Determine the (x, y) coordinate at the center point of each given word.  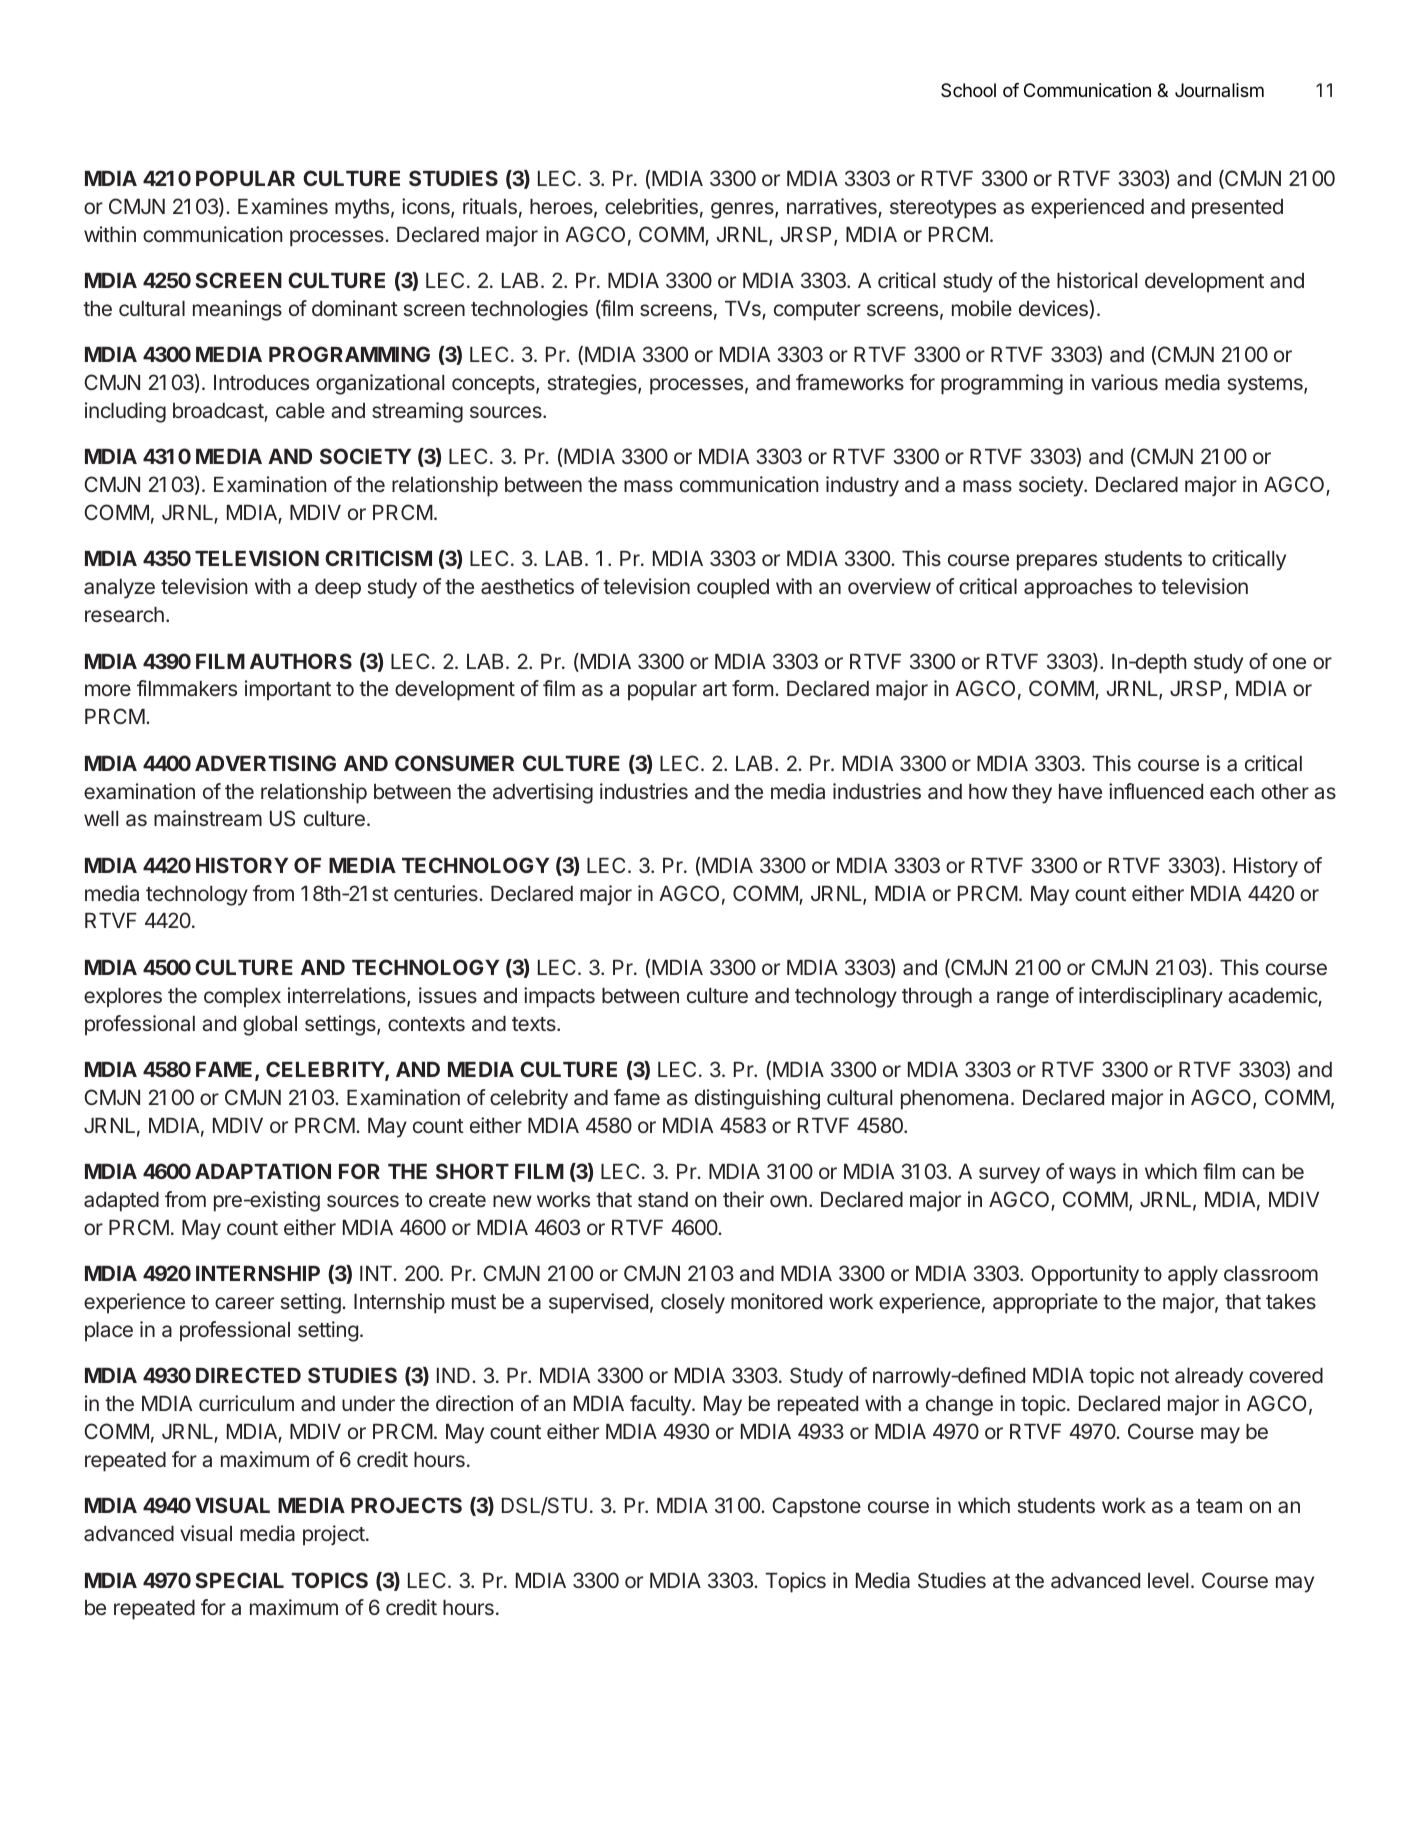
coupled (733, 589)
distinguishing (757, 1099)
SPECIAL (240, 1580)
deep (338, 589)
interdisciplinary (1151, 997)
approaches (1078, 589)
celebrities (651, 206)
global (270, 1026)
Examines (283, 206)
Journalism (1219, 90)
